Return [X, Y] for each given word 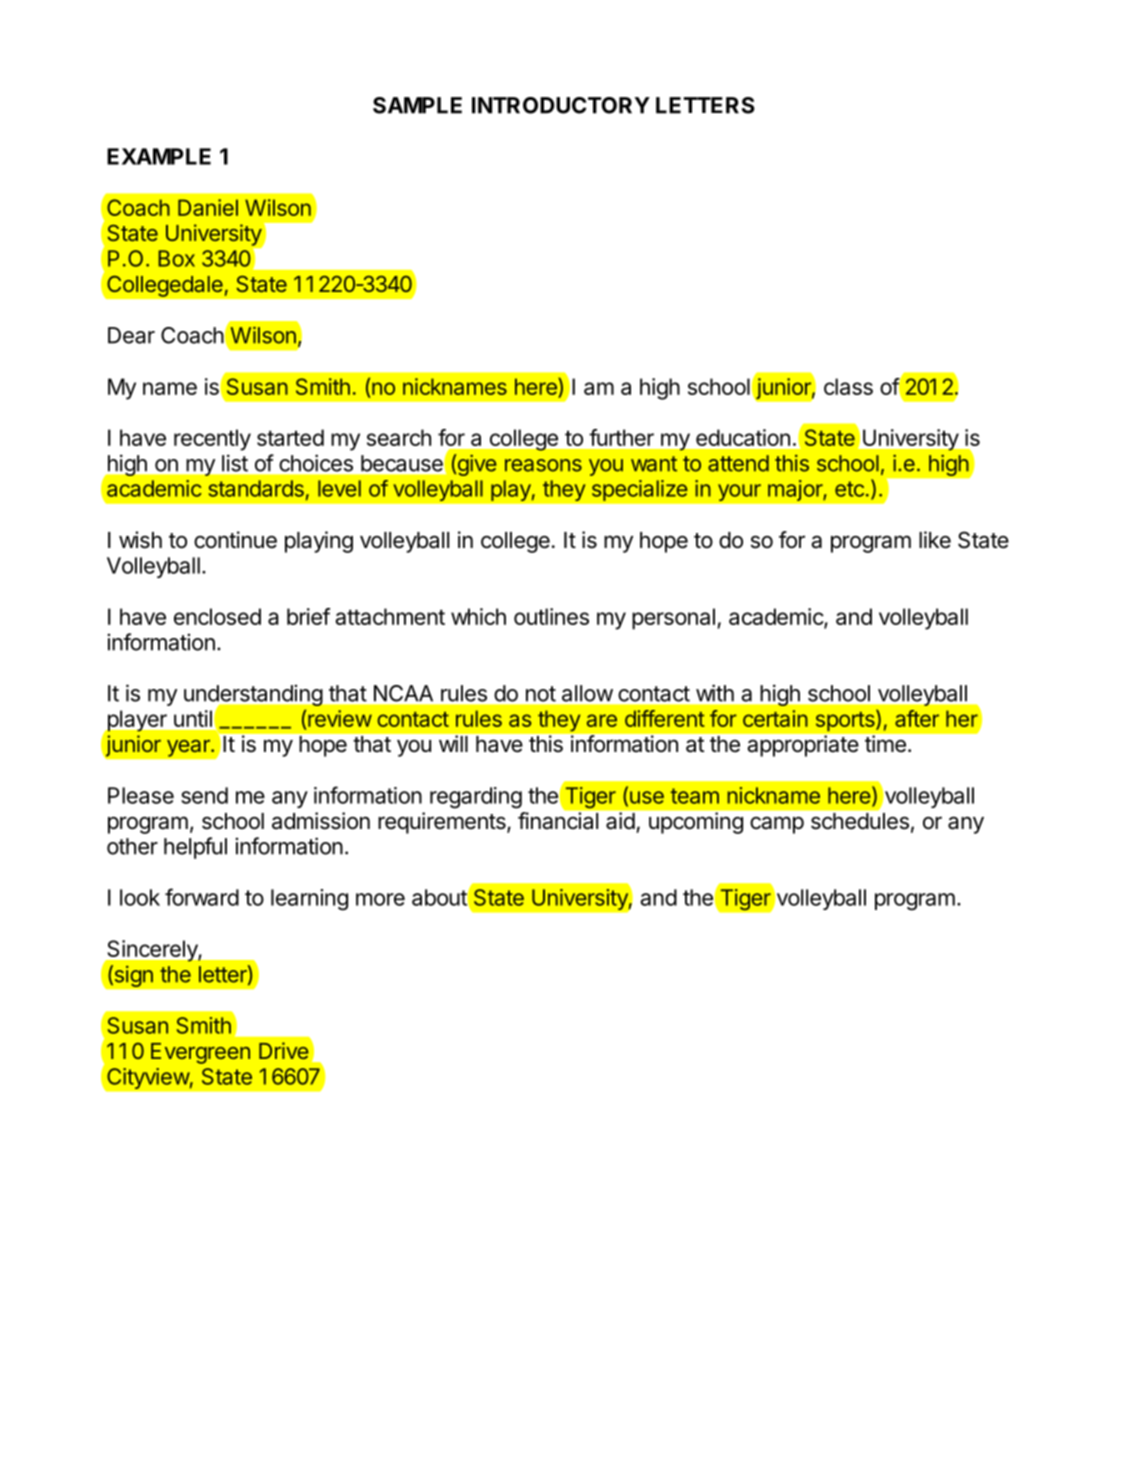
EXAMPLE [159, 156]
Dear [131, 335]
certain [775, 718]
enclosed [217, 616]
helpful [195, 848]
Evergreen [200, 1053]
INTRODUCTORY [561, 105]
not [541, 694]
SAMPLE [417, 105]
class [848, 386]
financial [559, 820]
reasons [543, 465]
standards [256, 488]
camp [777, 825]
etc [849, 489]
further [622, 437]
